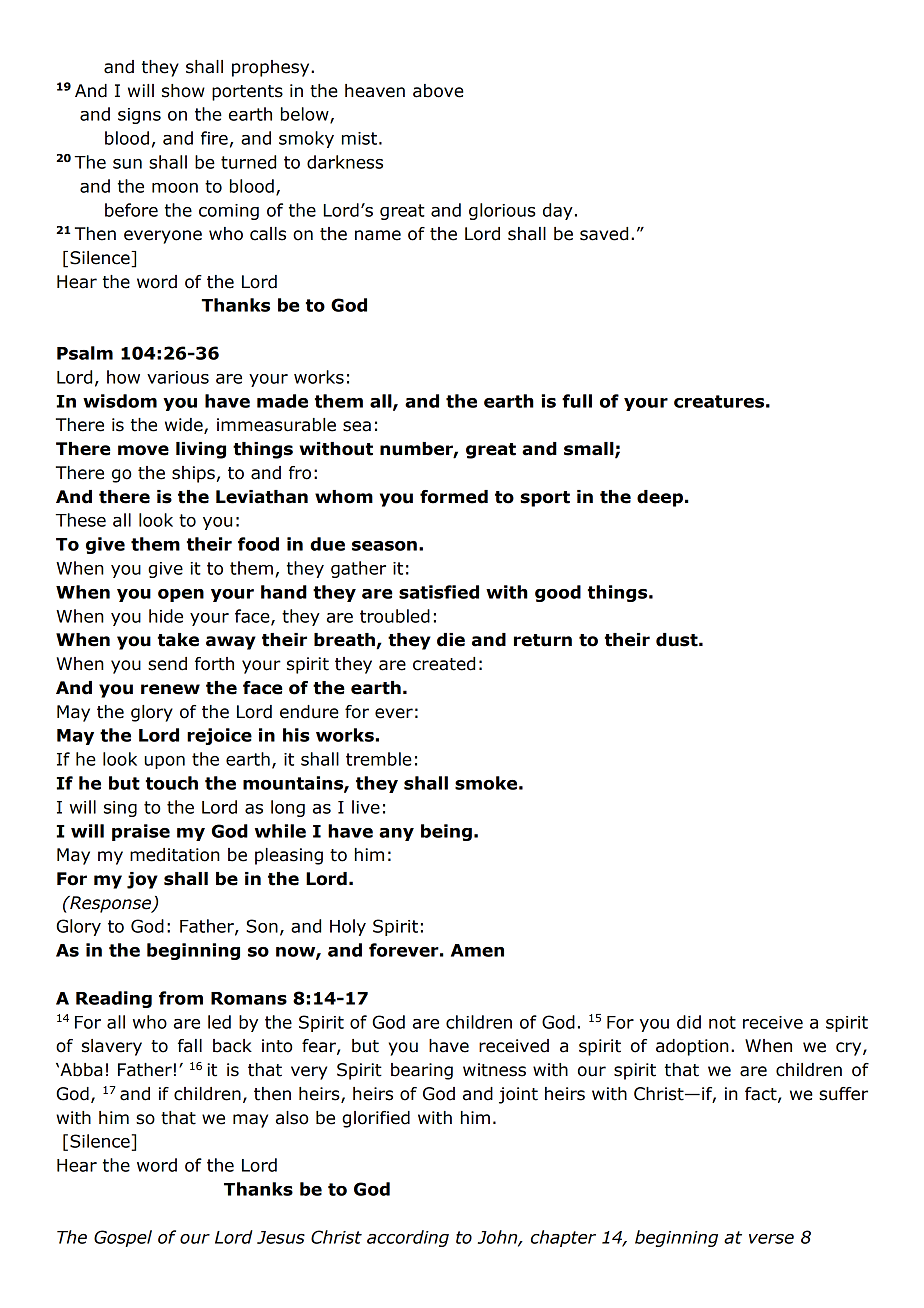  I want to click on deep, so click(660, 498).
